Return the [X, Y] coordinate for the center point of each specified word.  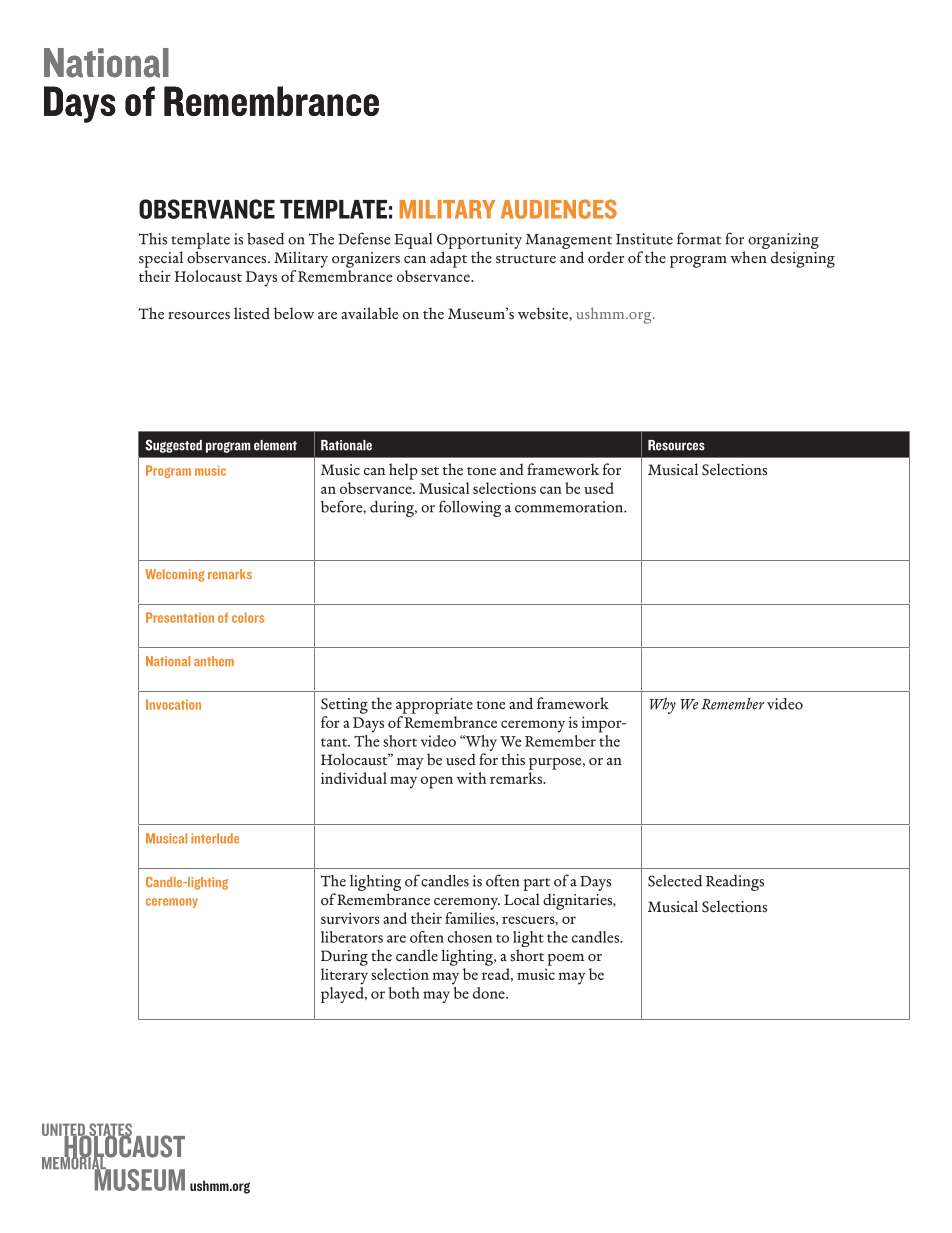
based [265, 239]
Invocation [173, 704]
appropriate [434, 706]
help [403, 471]
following [470, 508]
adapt [448, 259]
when [748, 257]
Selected [675, 881]
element [275, 445]
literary [344, 976]
